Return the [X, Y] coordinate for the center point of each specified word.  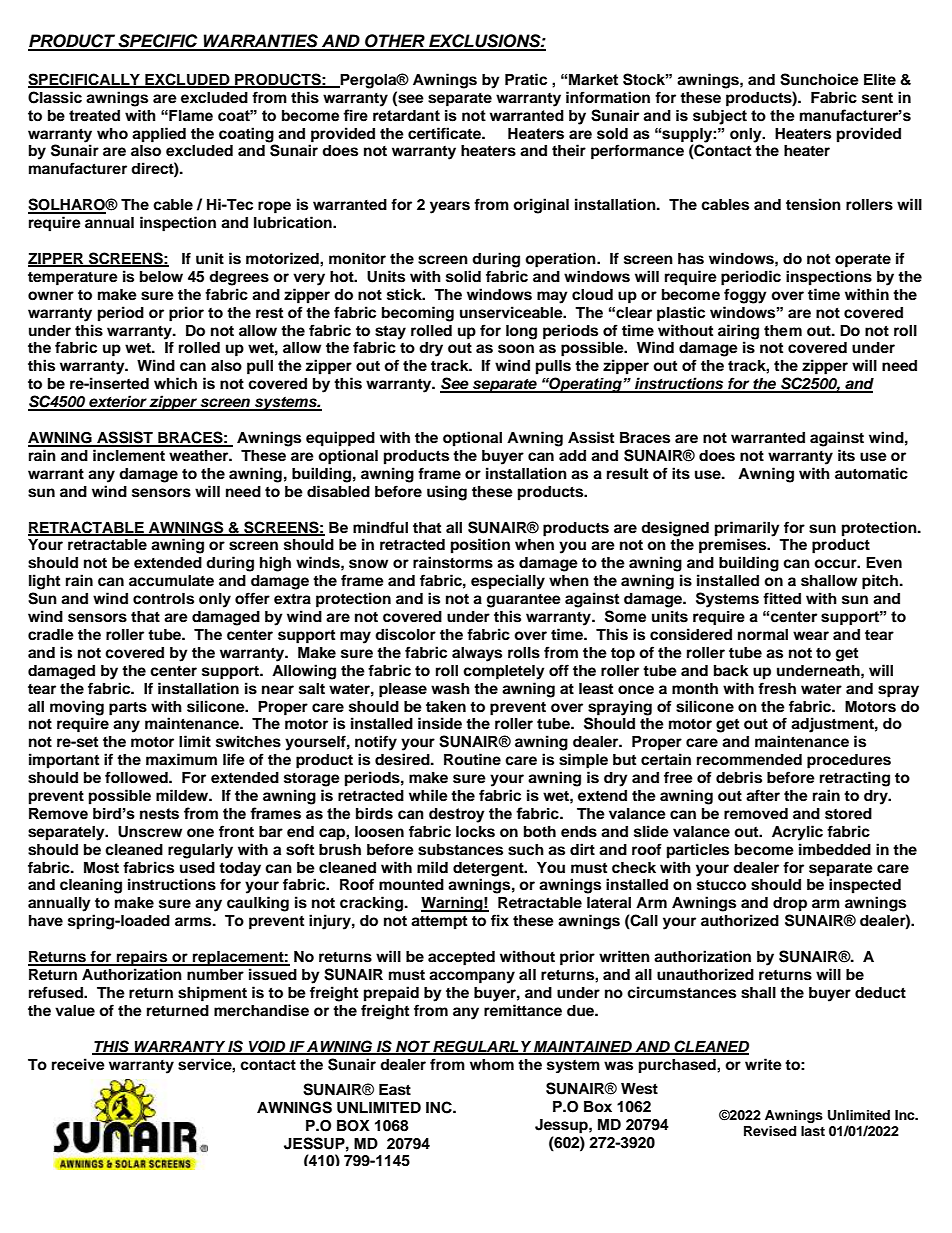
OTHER [395, 42]
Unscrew [150, 832]
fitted [782, 598]
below [161, 277]
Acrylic [797, 833]
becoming [418, 314]
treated [94, 116]
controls [163, 599]
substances [460, 850]
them [783, 331]
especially [508, 582]
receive [78, 1064]
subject [720, 117]
